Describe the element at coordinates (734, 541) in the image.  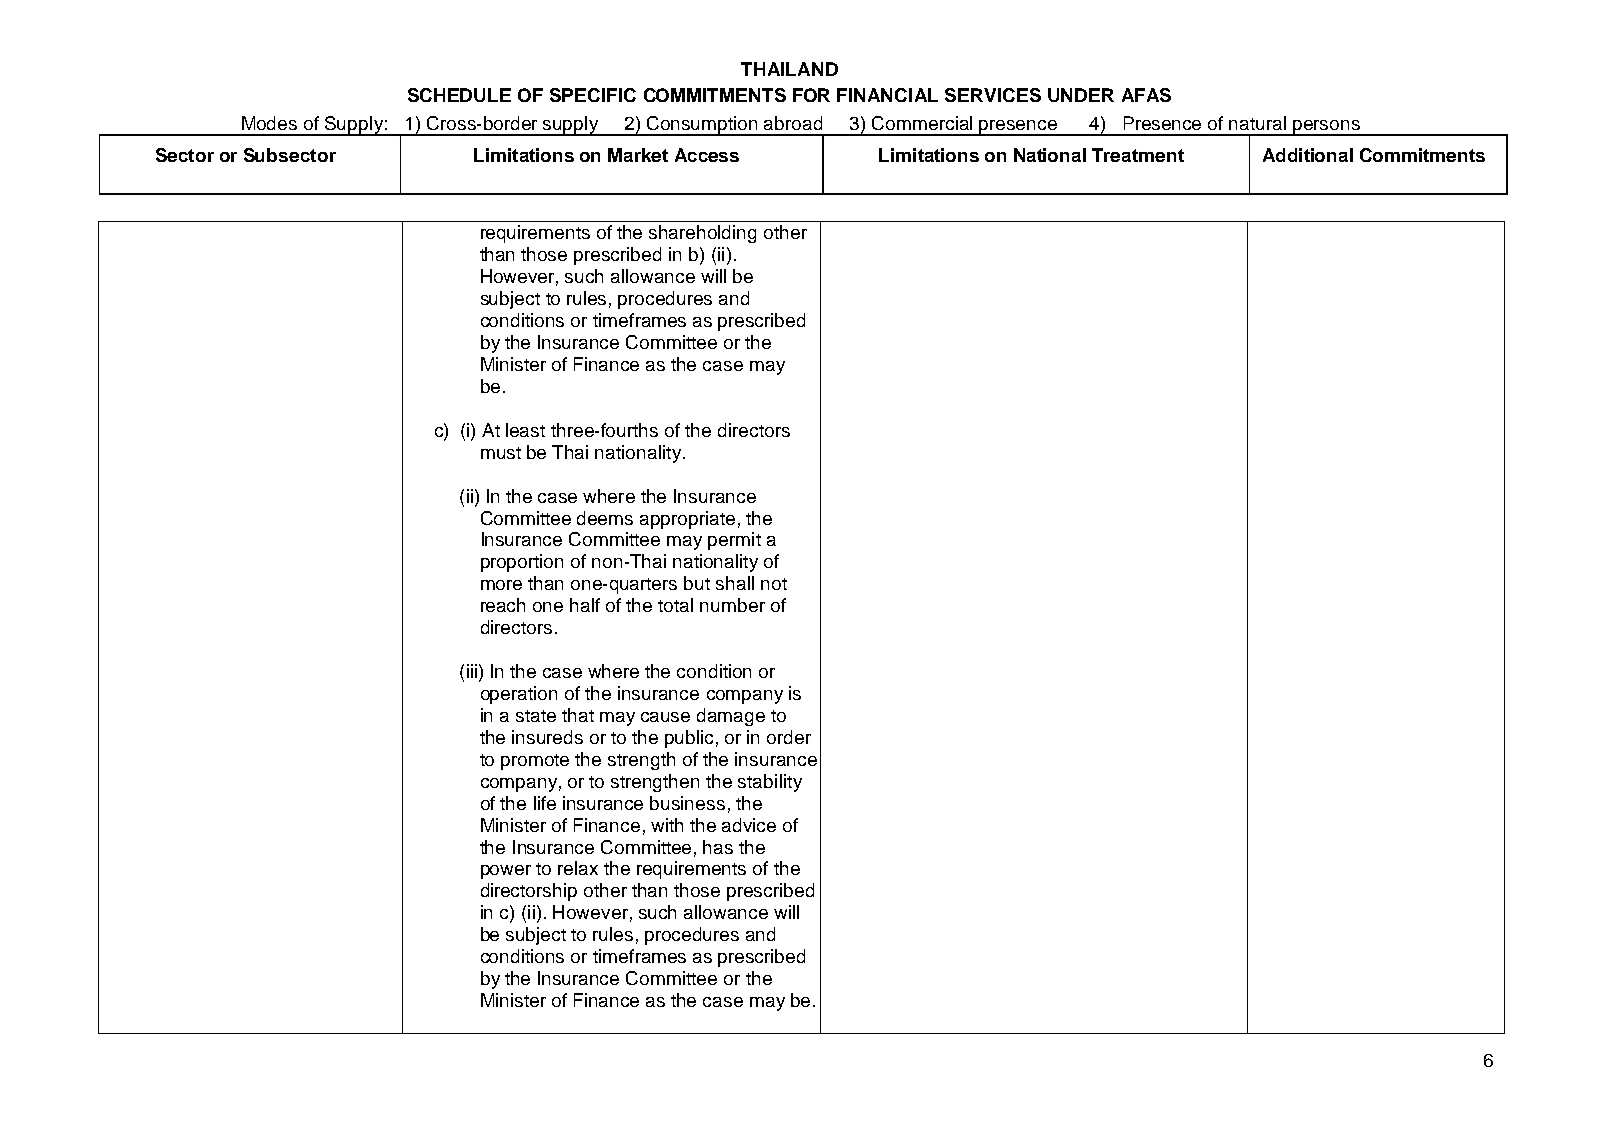
I see `permit` at that location.
